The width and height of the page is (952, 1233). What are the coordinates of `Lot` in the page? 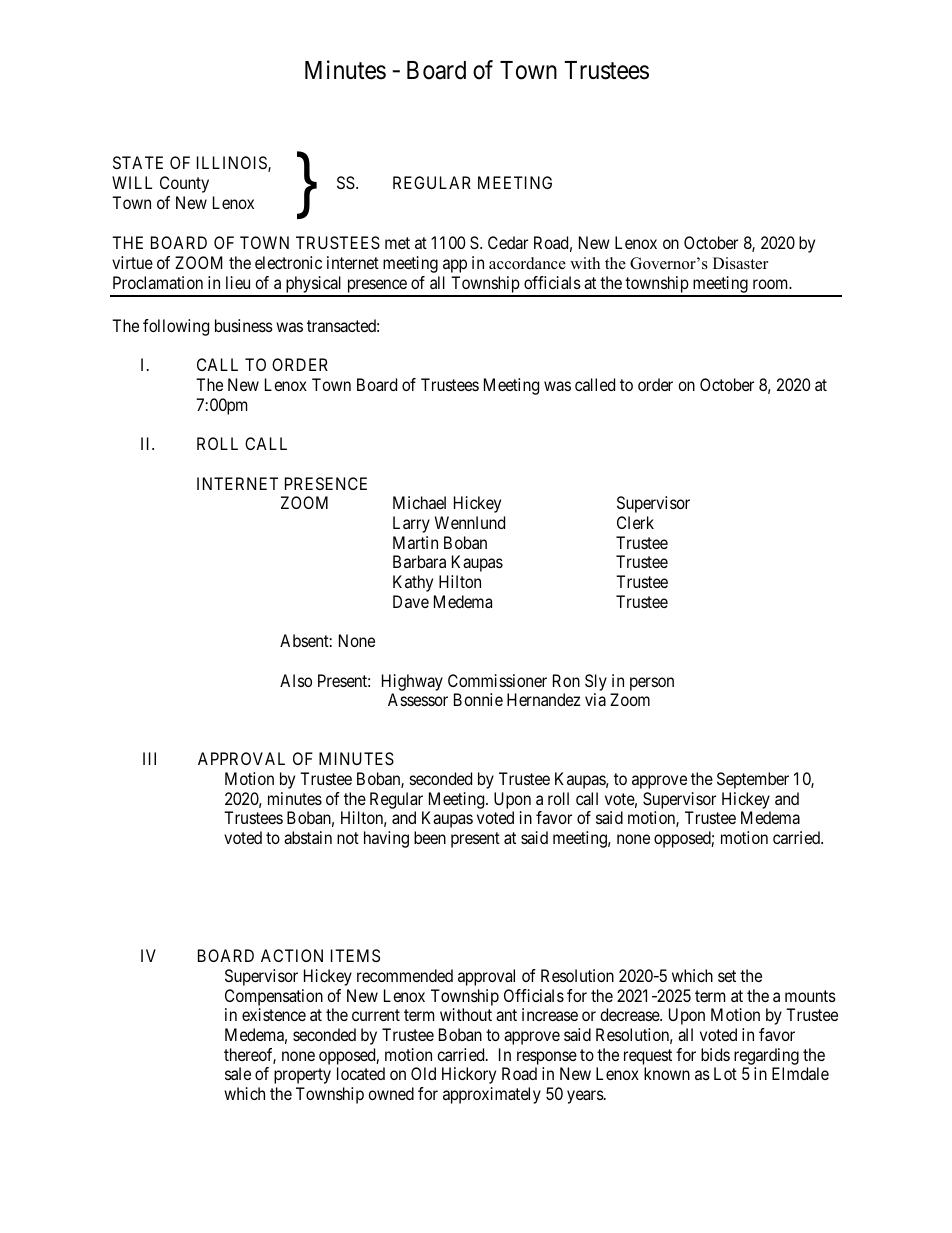 It's located at (725, 1073).
